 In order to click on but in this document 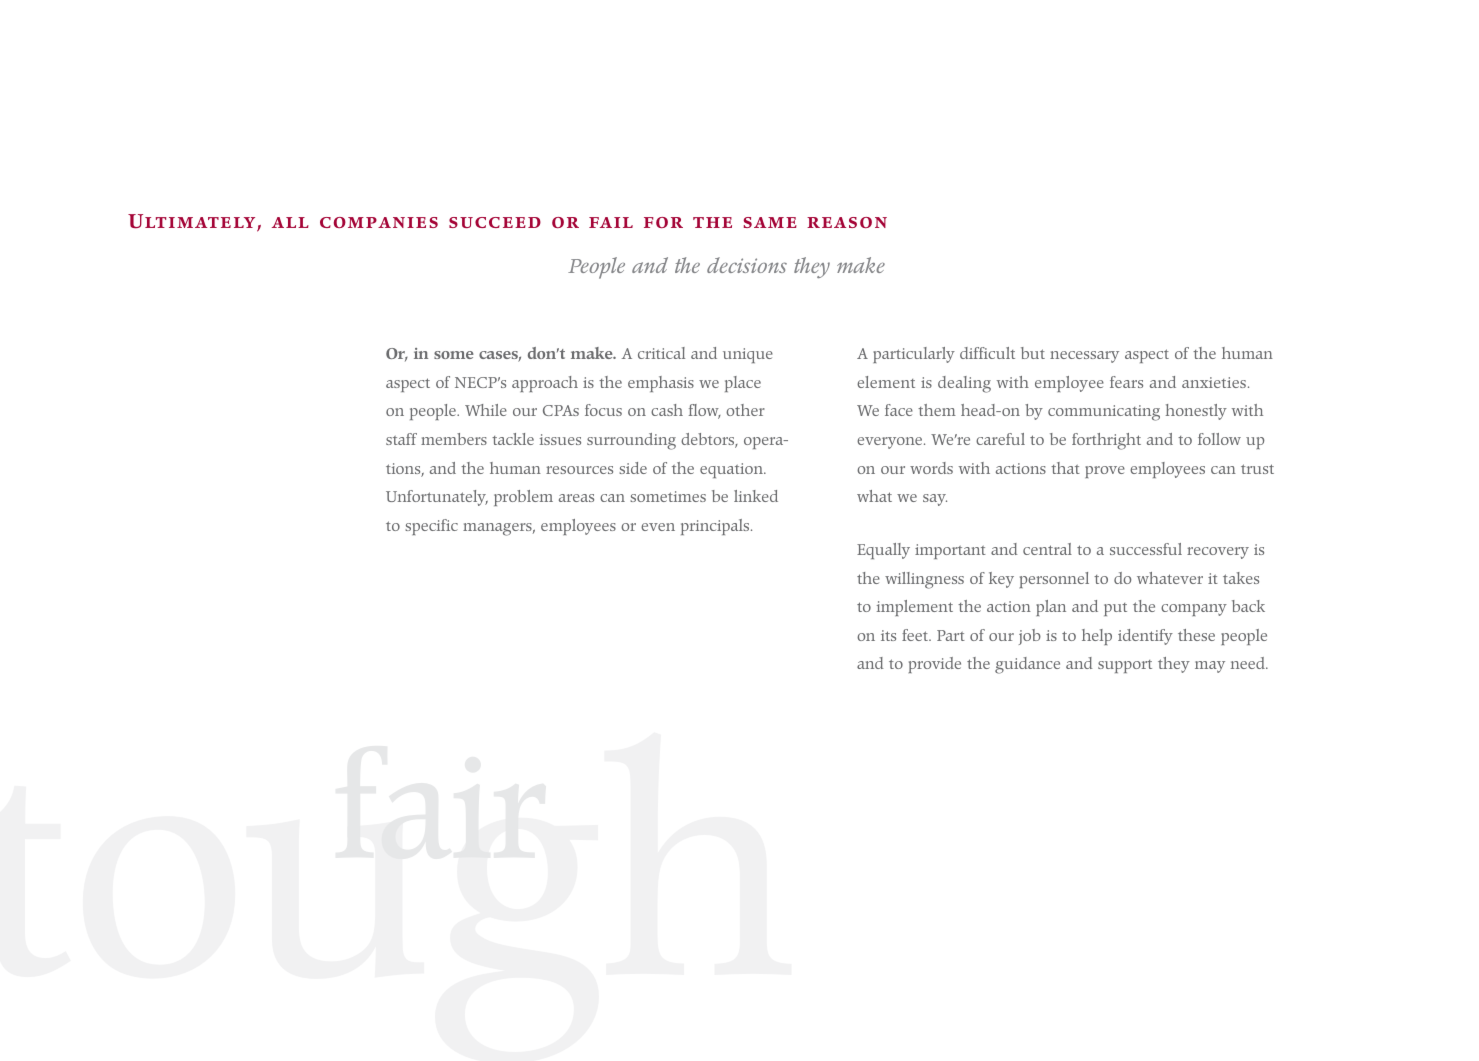, I will do `click(1033, 353)`.
